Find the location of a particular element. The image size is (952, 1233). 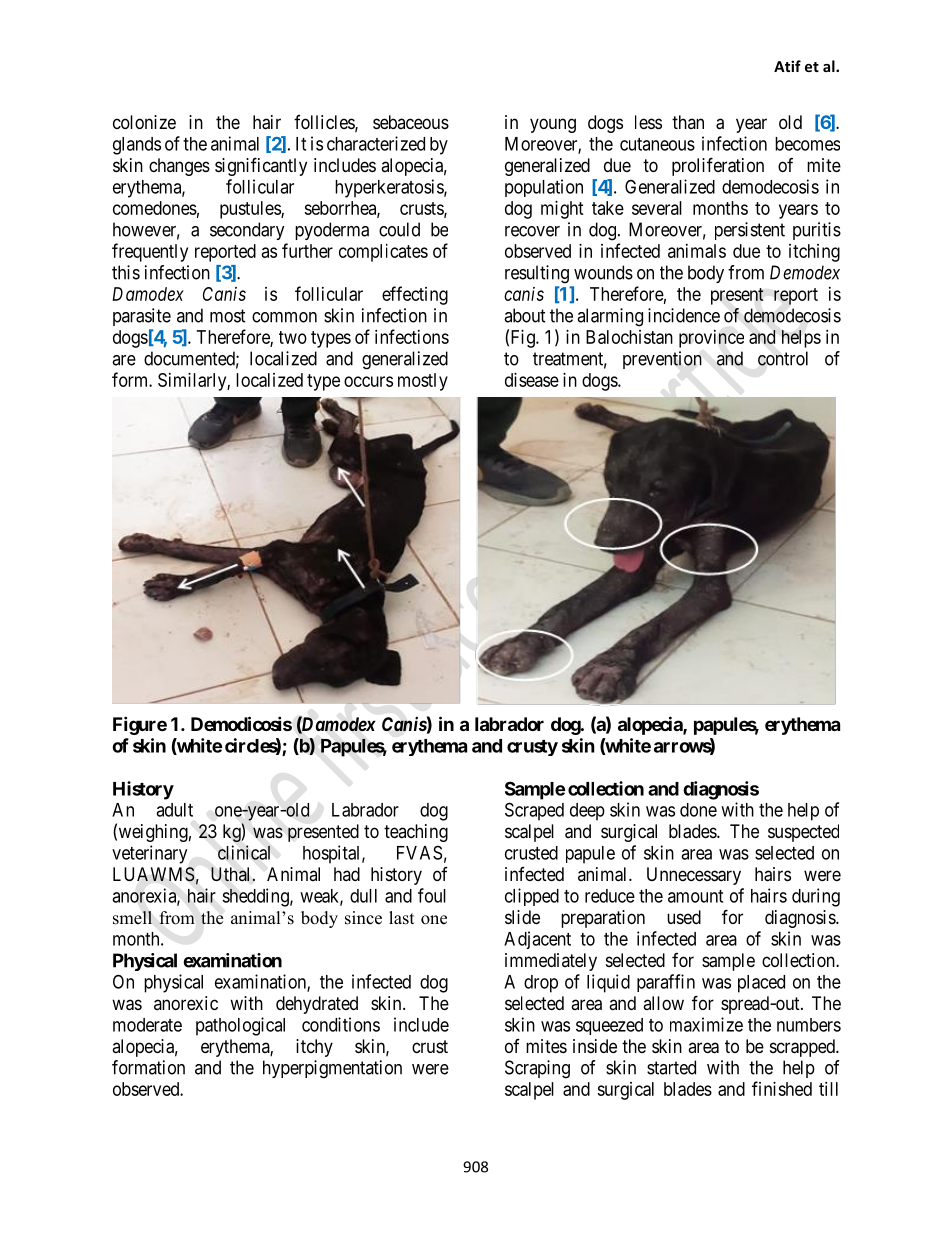

proliferation is located at coordinates (718, 166).
